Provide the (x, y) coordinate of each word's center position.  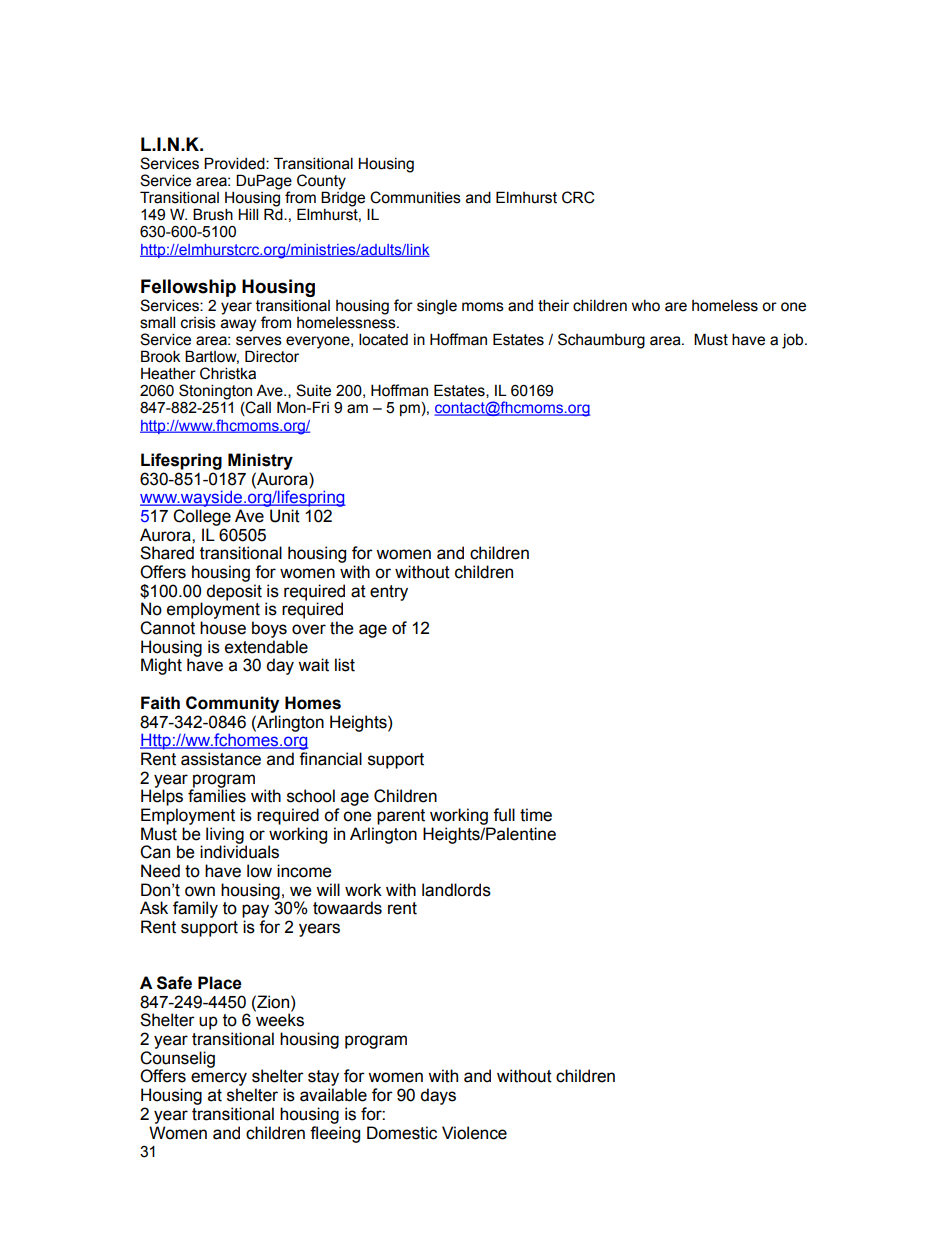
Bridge (343, 199)
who (646, 306)
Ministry (260, 461)
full (504, 815)
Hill (248, 214)
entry (389, 593)
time (536, 815)
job (794, 341)
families (217, 795)
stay (323, 1079)
